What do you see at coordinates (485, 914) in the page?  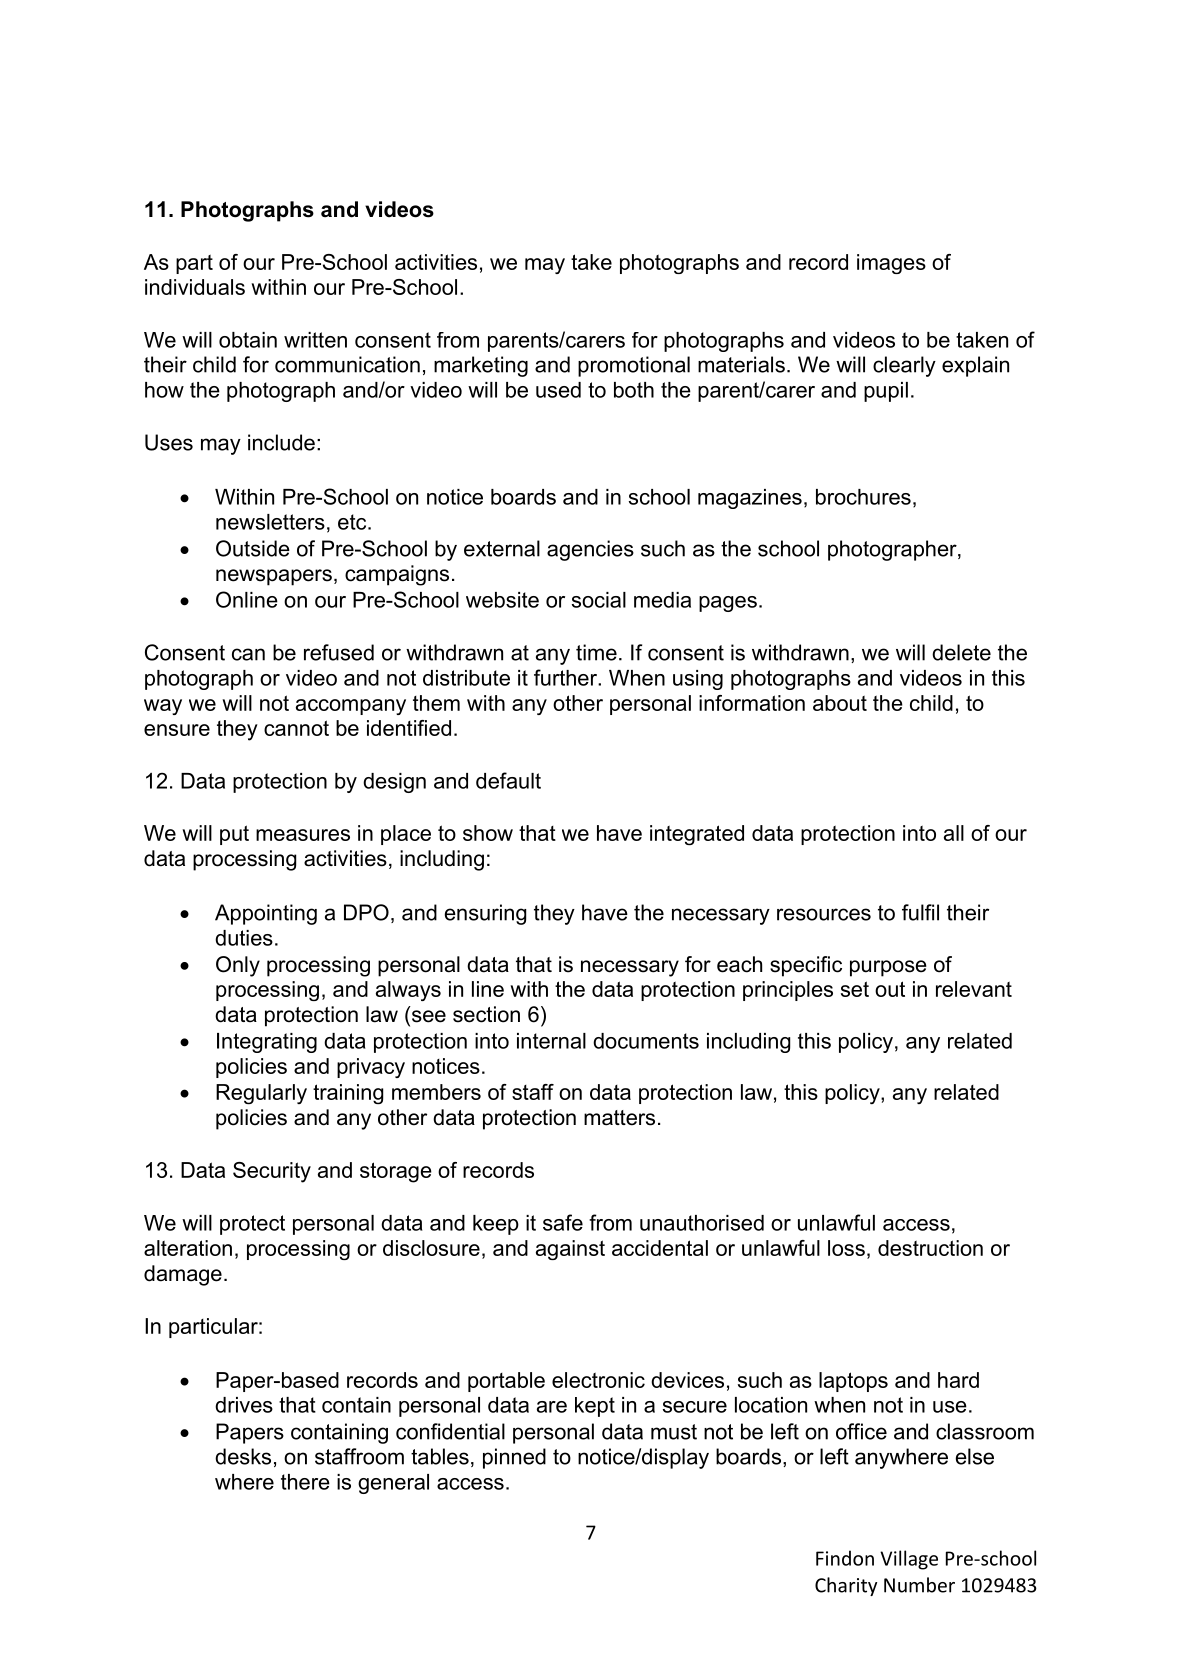 I see `ensuring` at bounding box center [485, 914].
